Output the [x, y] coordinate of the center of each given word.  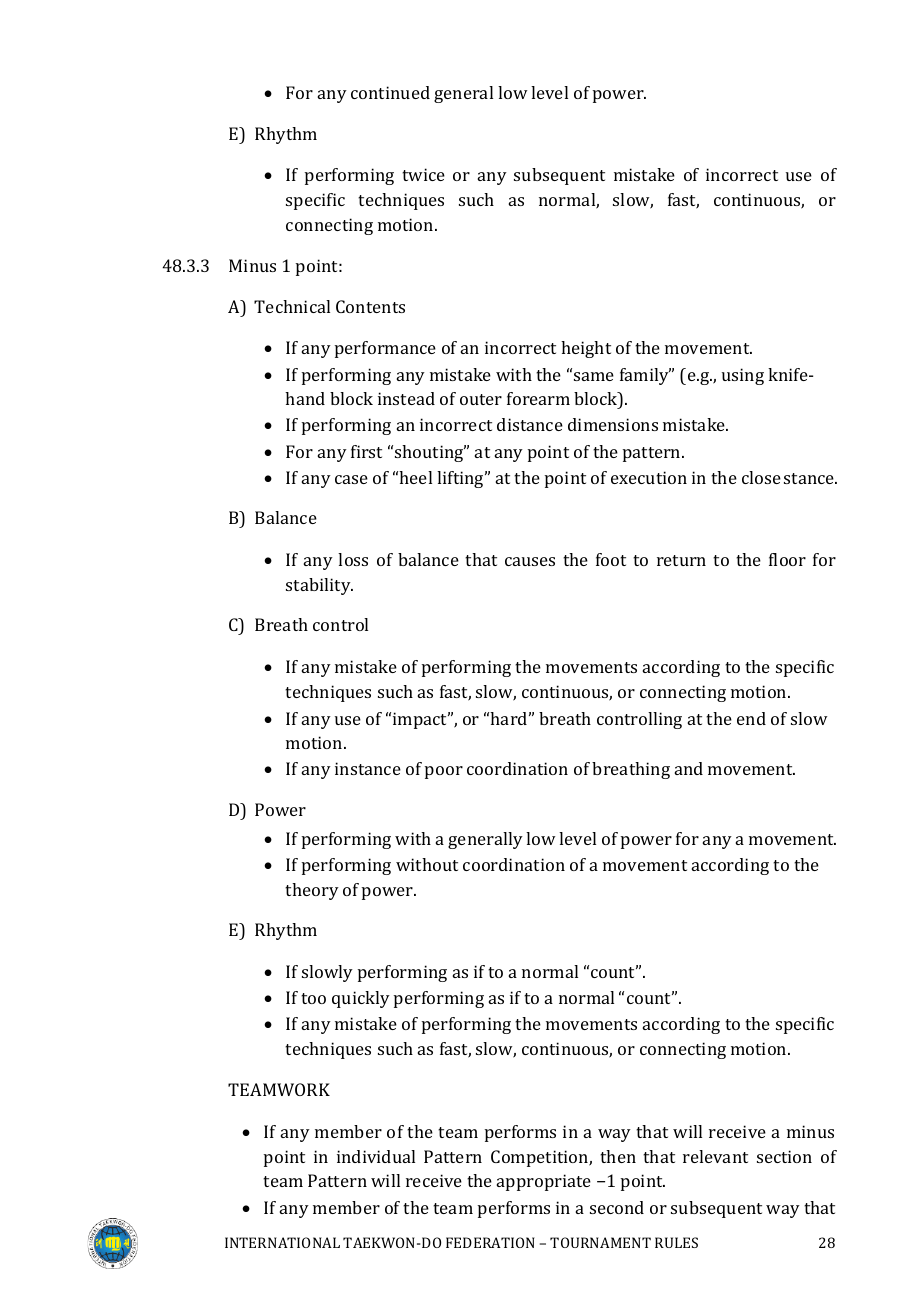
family [645, 376]
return [681, 560]
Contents [370, 306]
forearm [538, 398]
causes [530, 561]
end [751, 718]
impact [421, 720]
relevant [715, 1156]
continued [390, 92]
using [743, 376]
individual [376, 1156]
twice [423, 174]
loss [353, 559]
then [618, 1156]
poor [444, 772]
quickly [361, 999]
